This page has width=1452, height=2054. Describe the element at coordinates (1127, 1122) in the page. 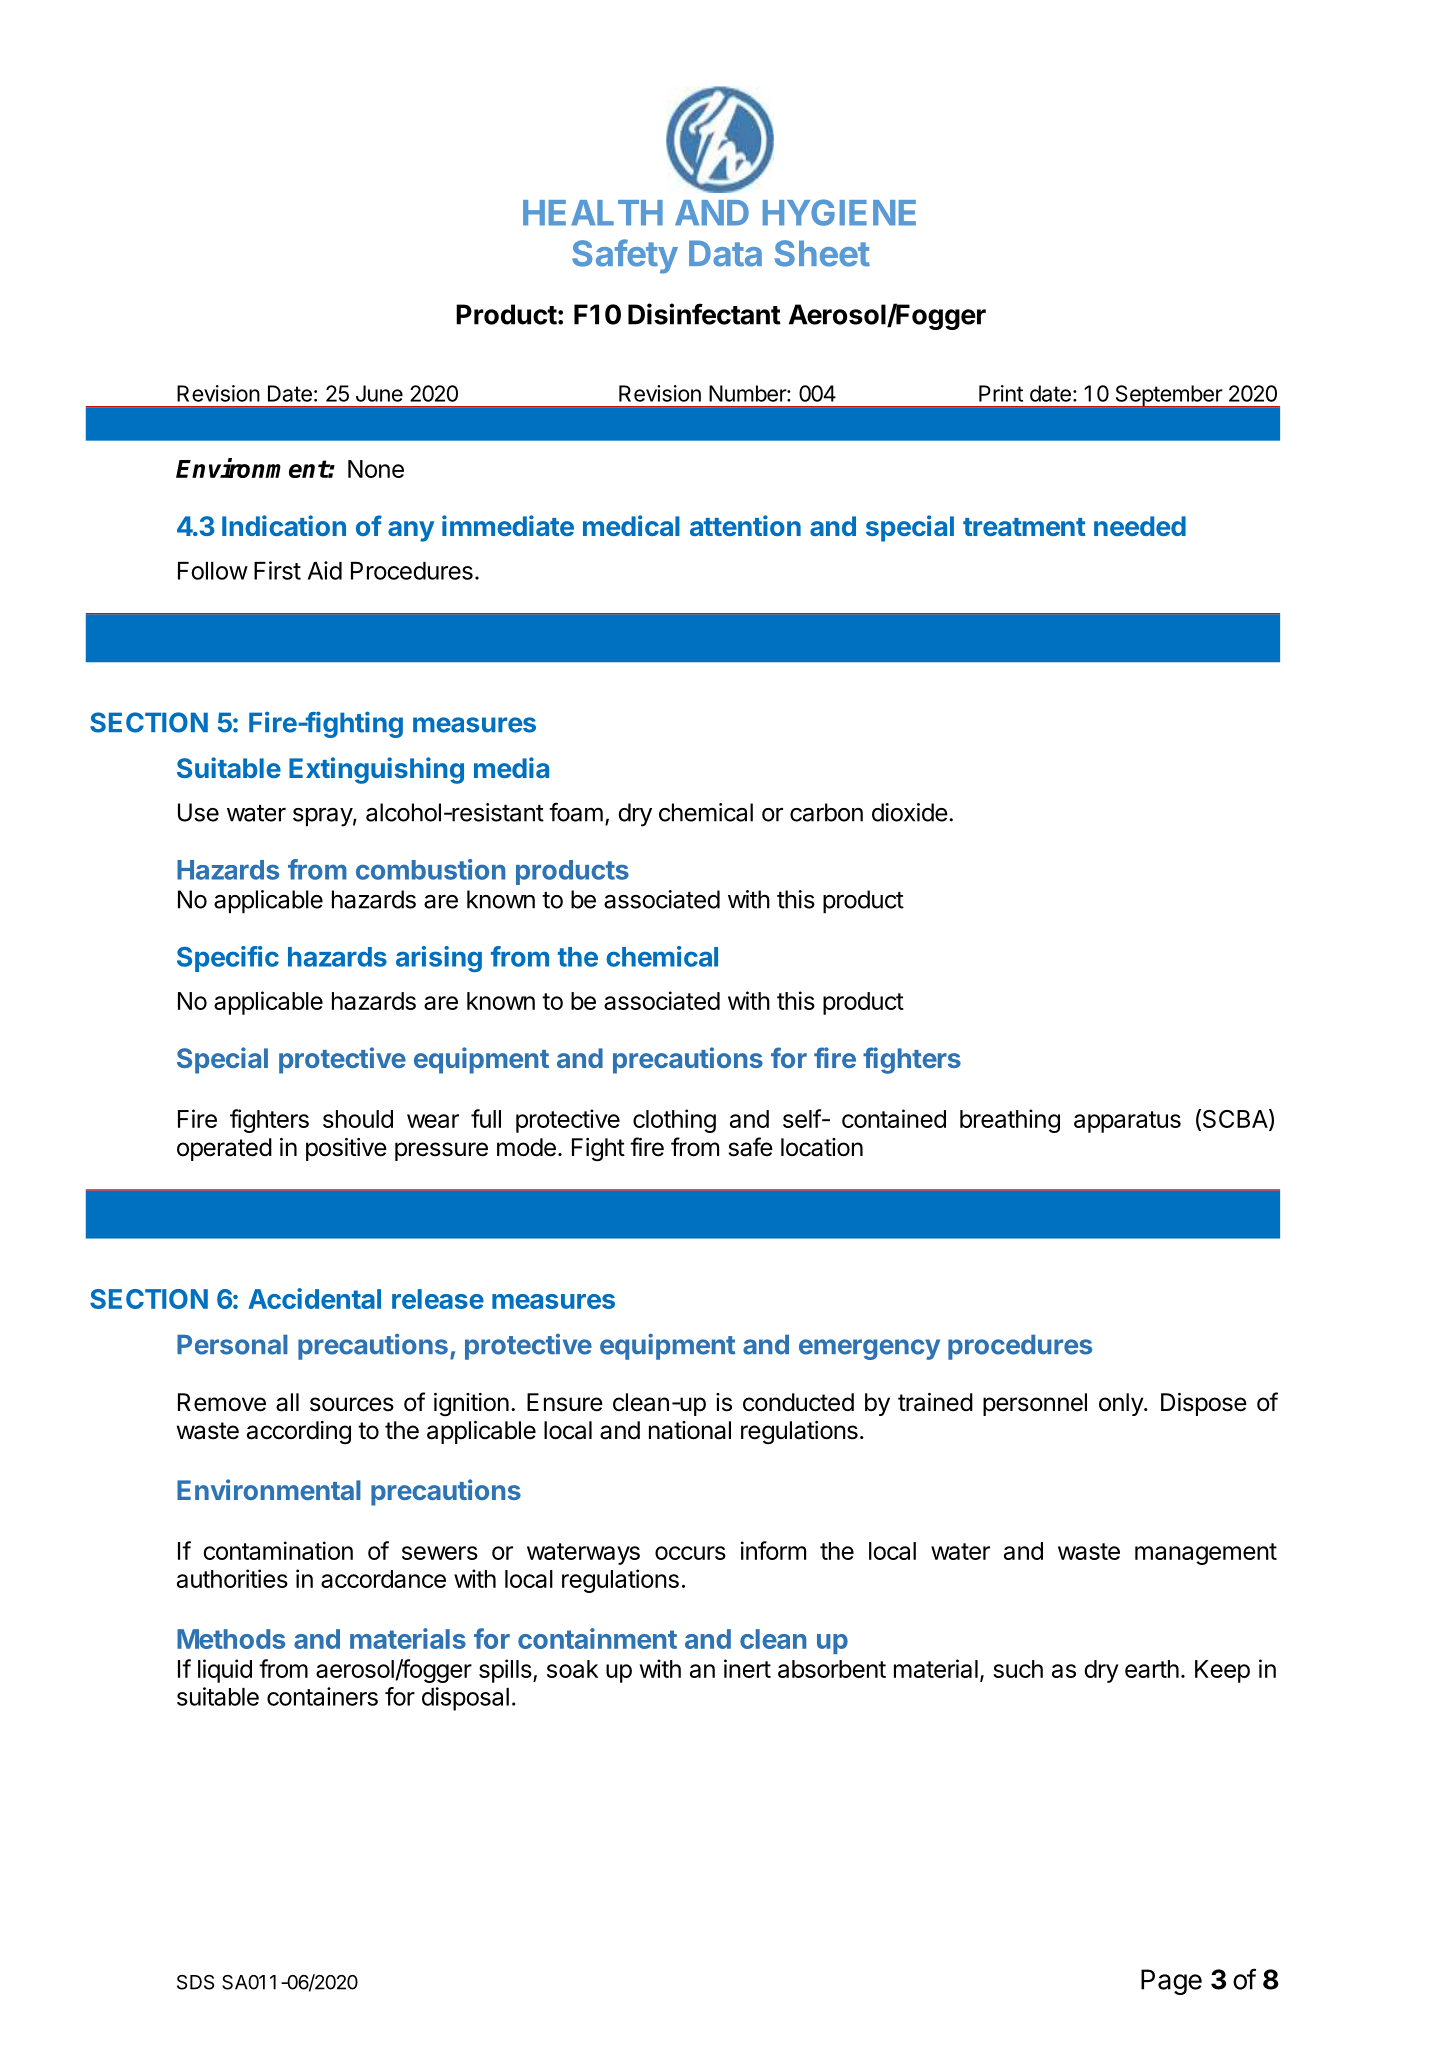

I see `apparatus` at that location.
